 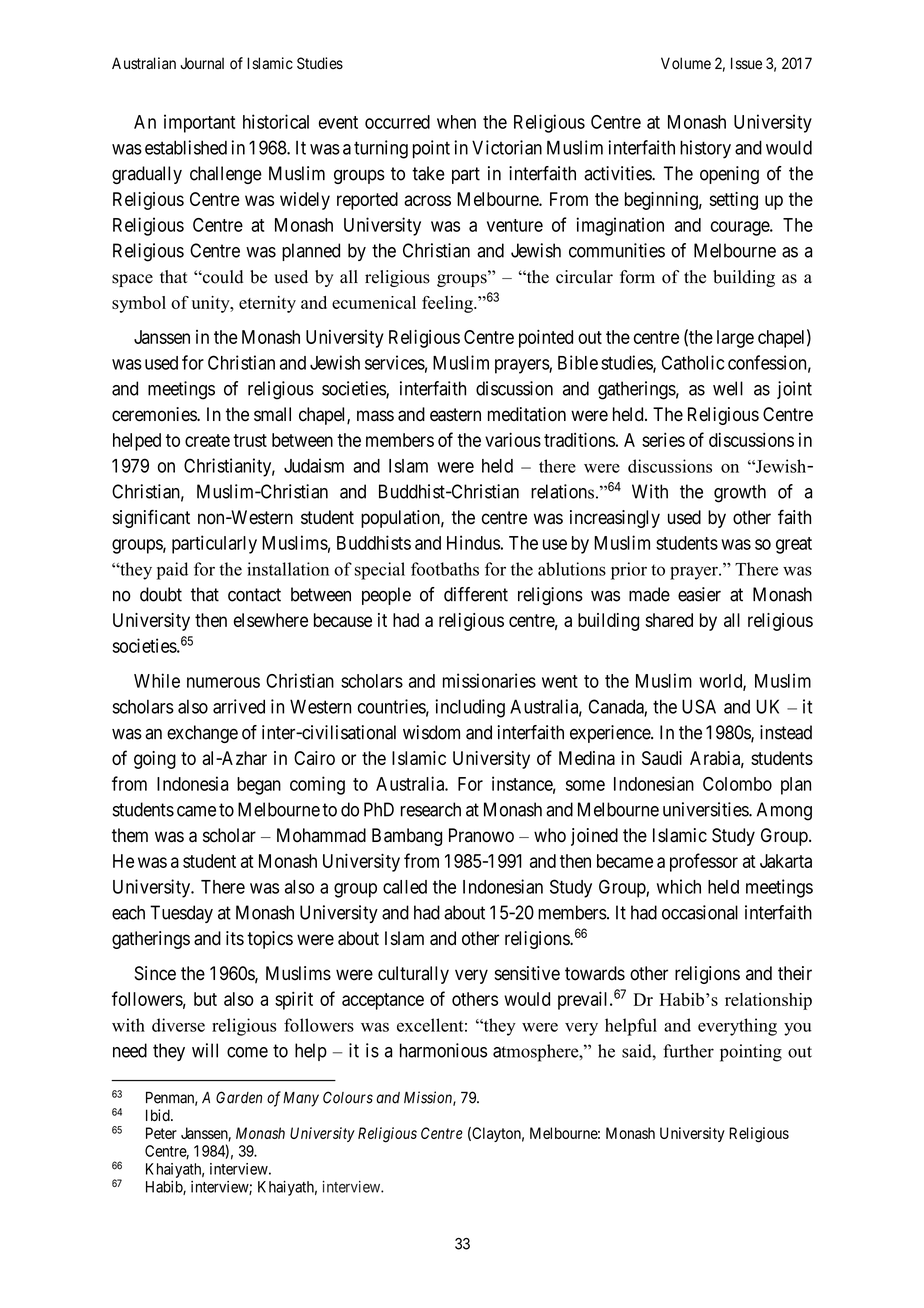 What do you see at coordinates (456, 122) in the document?
I see `when` at bounding box center [456, 122].
